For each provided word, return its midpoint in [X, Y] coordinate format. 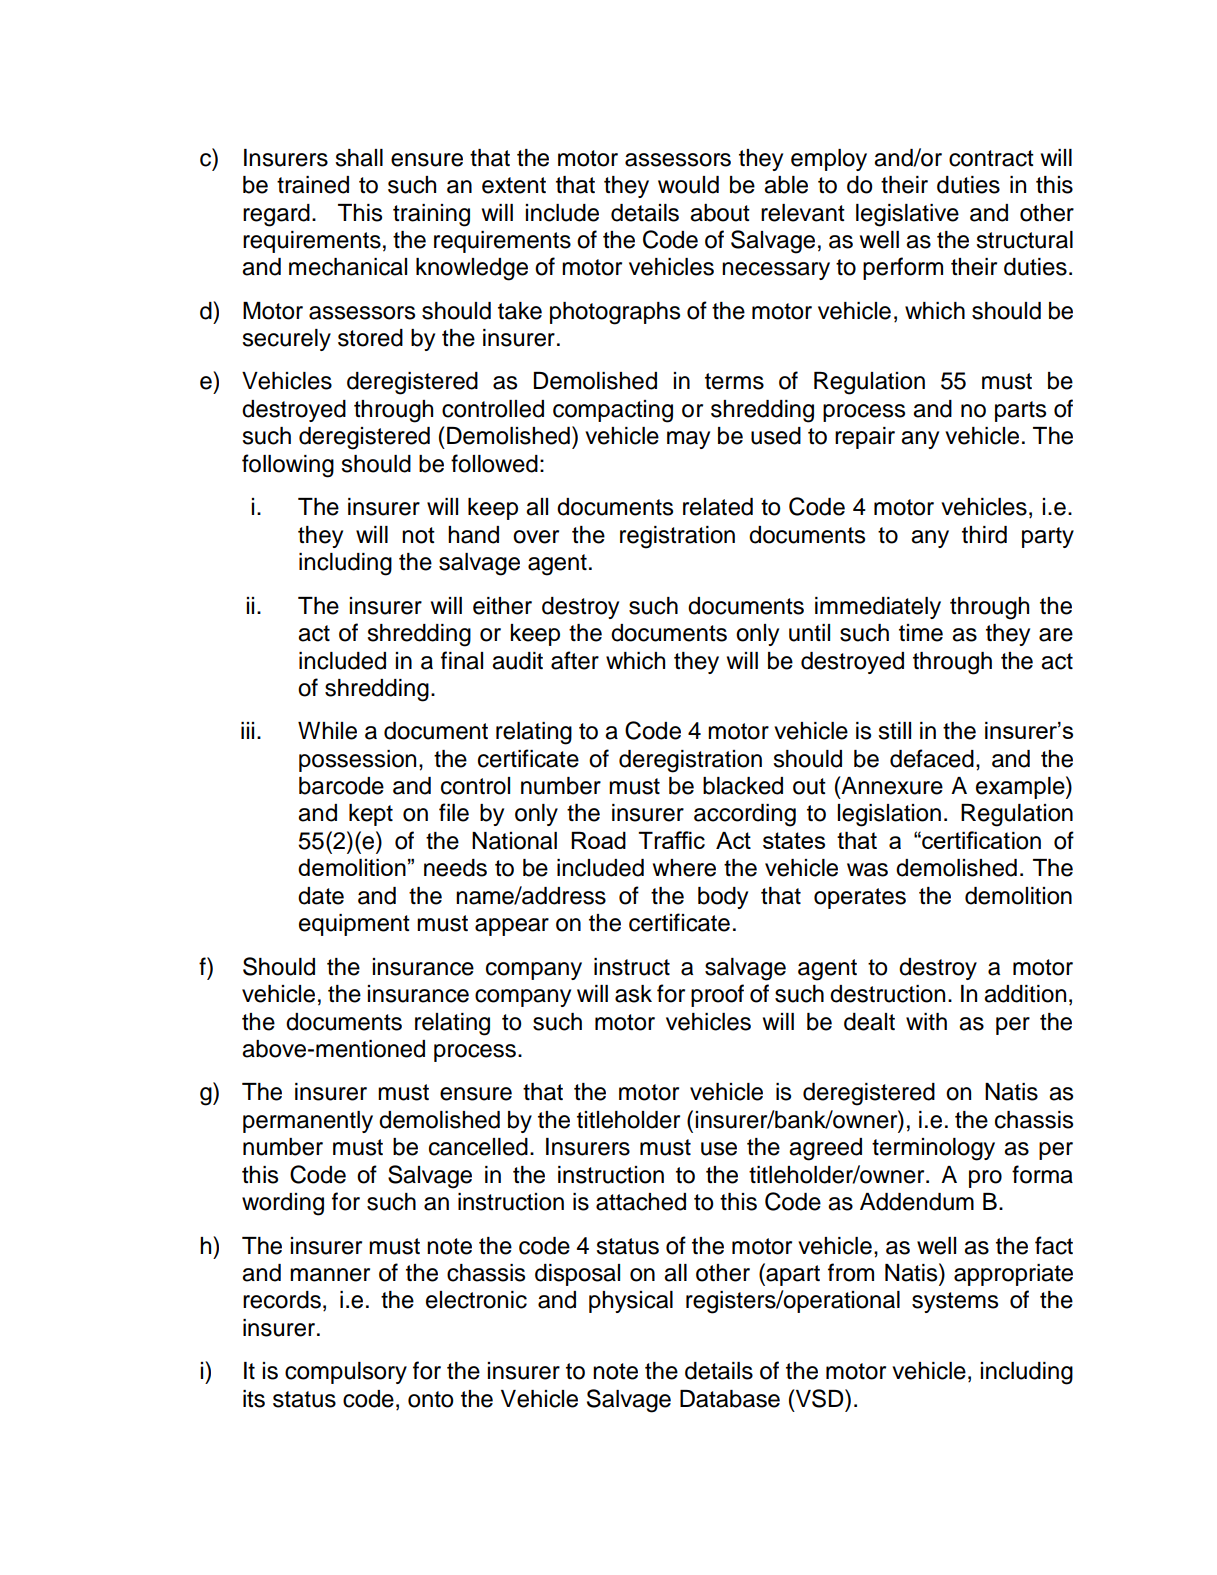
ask [633, 994]
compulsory [346, 1373]
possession [357, 761]
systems [955, 1302]
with [926, 1021]
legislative [907, 215]
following [288, 466]
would [688, 185]
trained [313, 185]
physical [631, 1302]
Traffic [671, 840]
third [984, 535]
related [718, 507]
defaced [932, 758]
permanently [308, 1122]
